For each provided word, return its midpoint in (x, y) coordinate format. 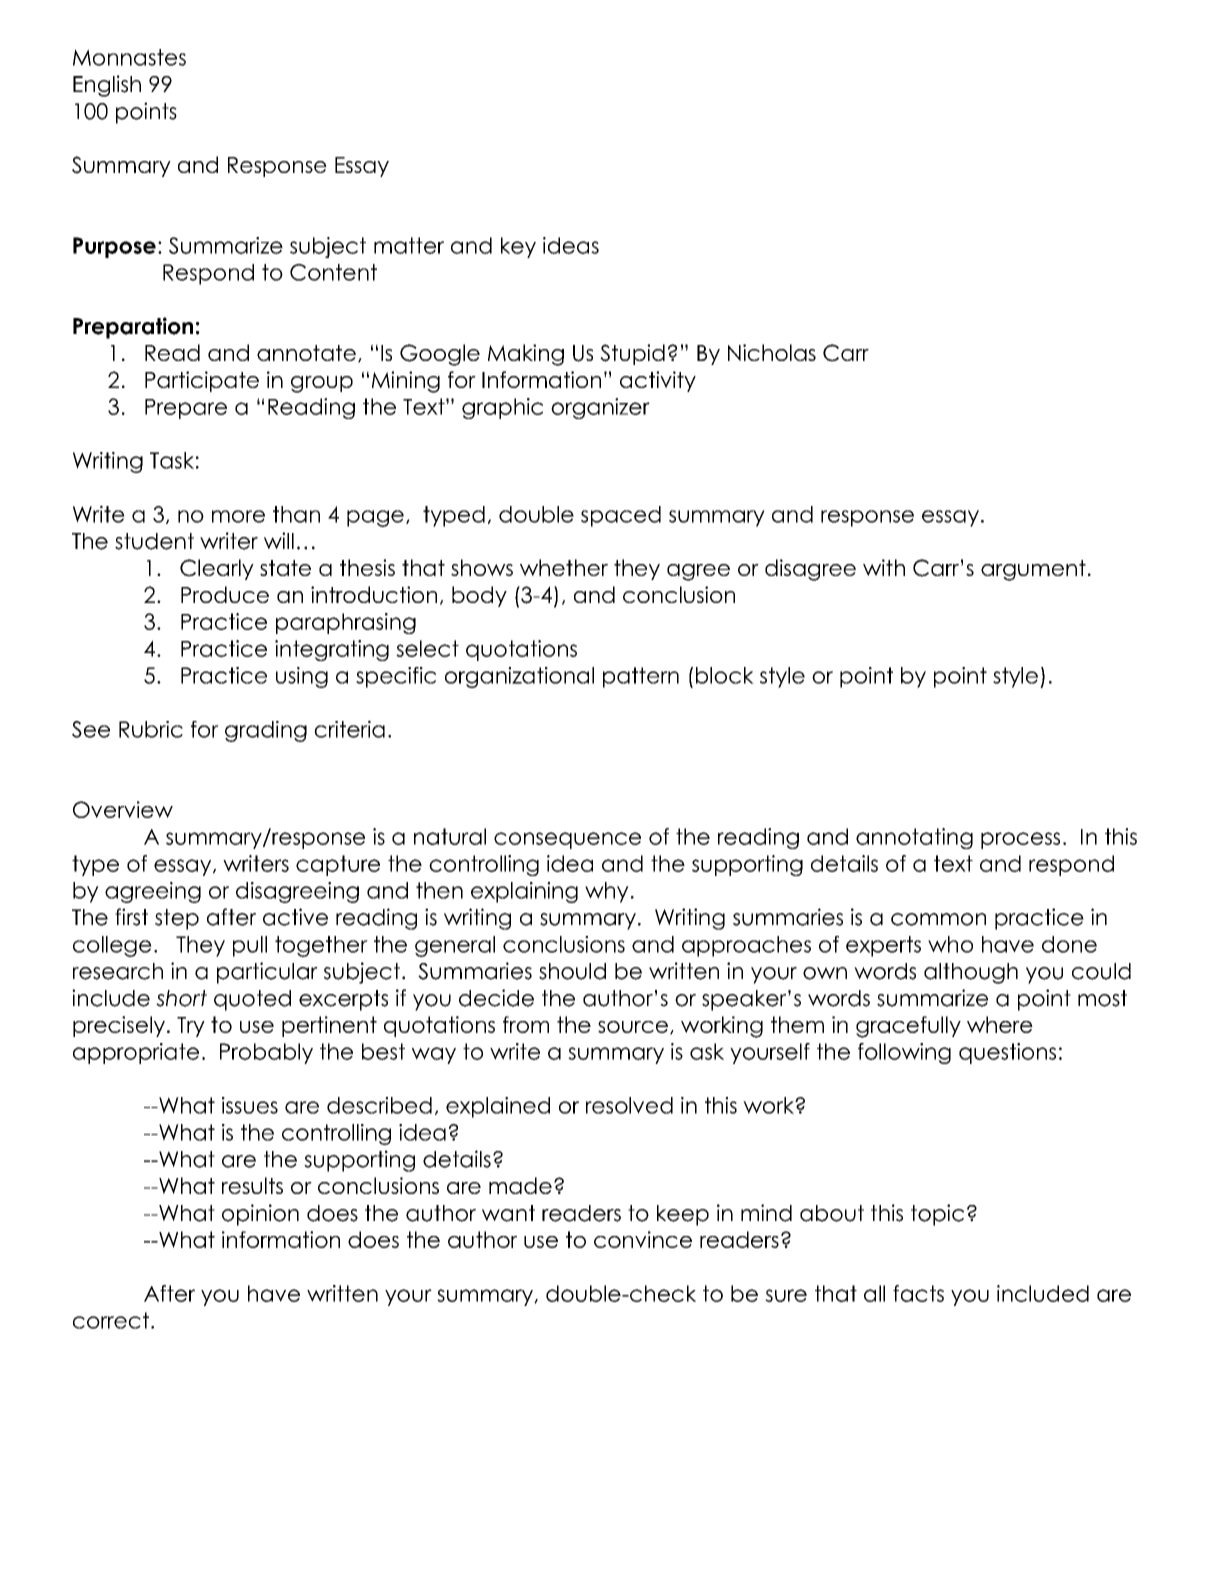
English (107, 86)
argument (1033, 570)
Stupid (632, 354)
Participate (202, 381)
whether (564, 567)
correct (111, 1320)
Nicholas (772, 352)
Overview (123, 809)
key (518, 247)
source (633, 1027)
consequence (567, 840)
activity (658, 381)
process (1020, 840)
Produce (225, 594)
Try (191, 1027)
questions (1007, 1053)
